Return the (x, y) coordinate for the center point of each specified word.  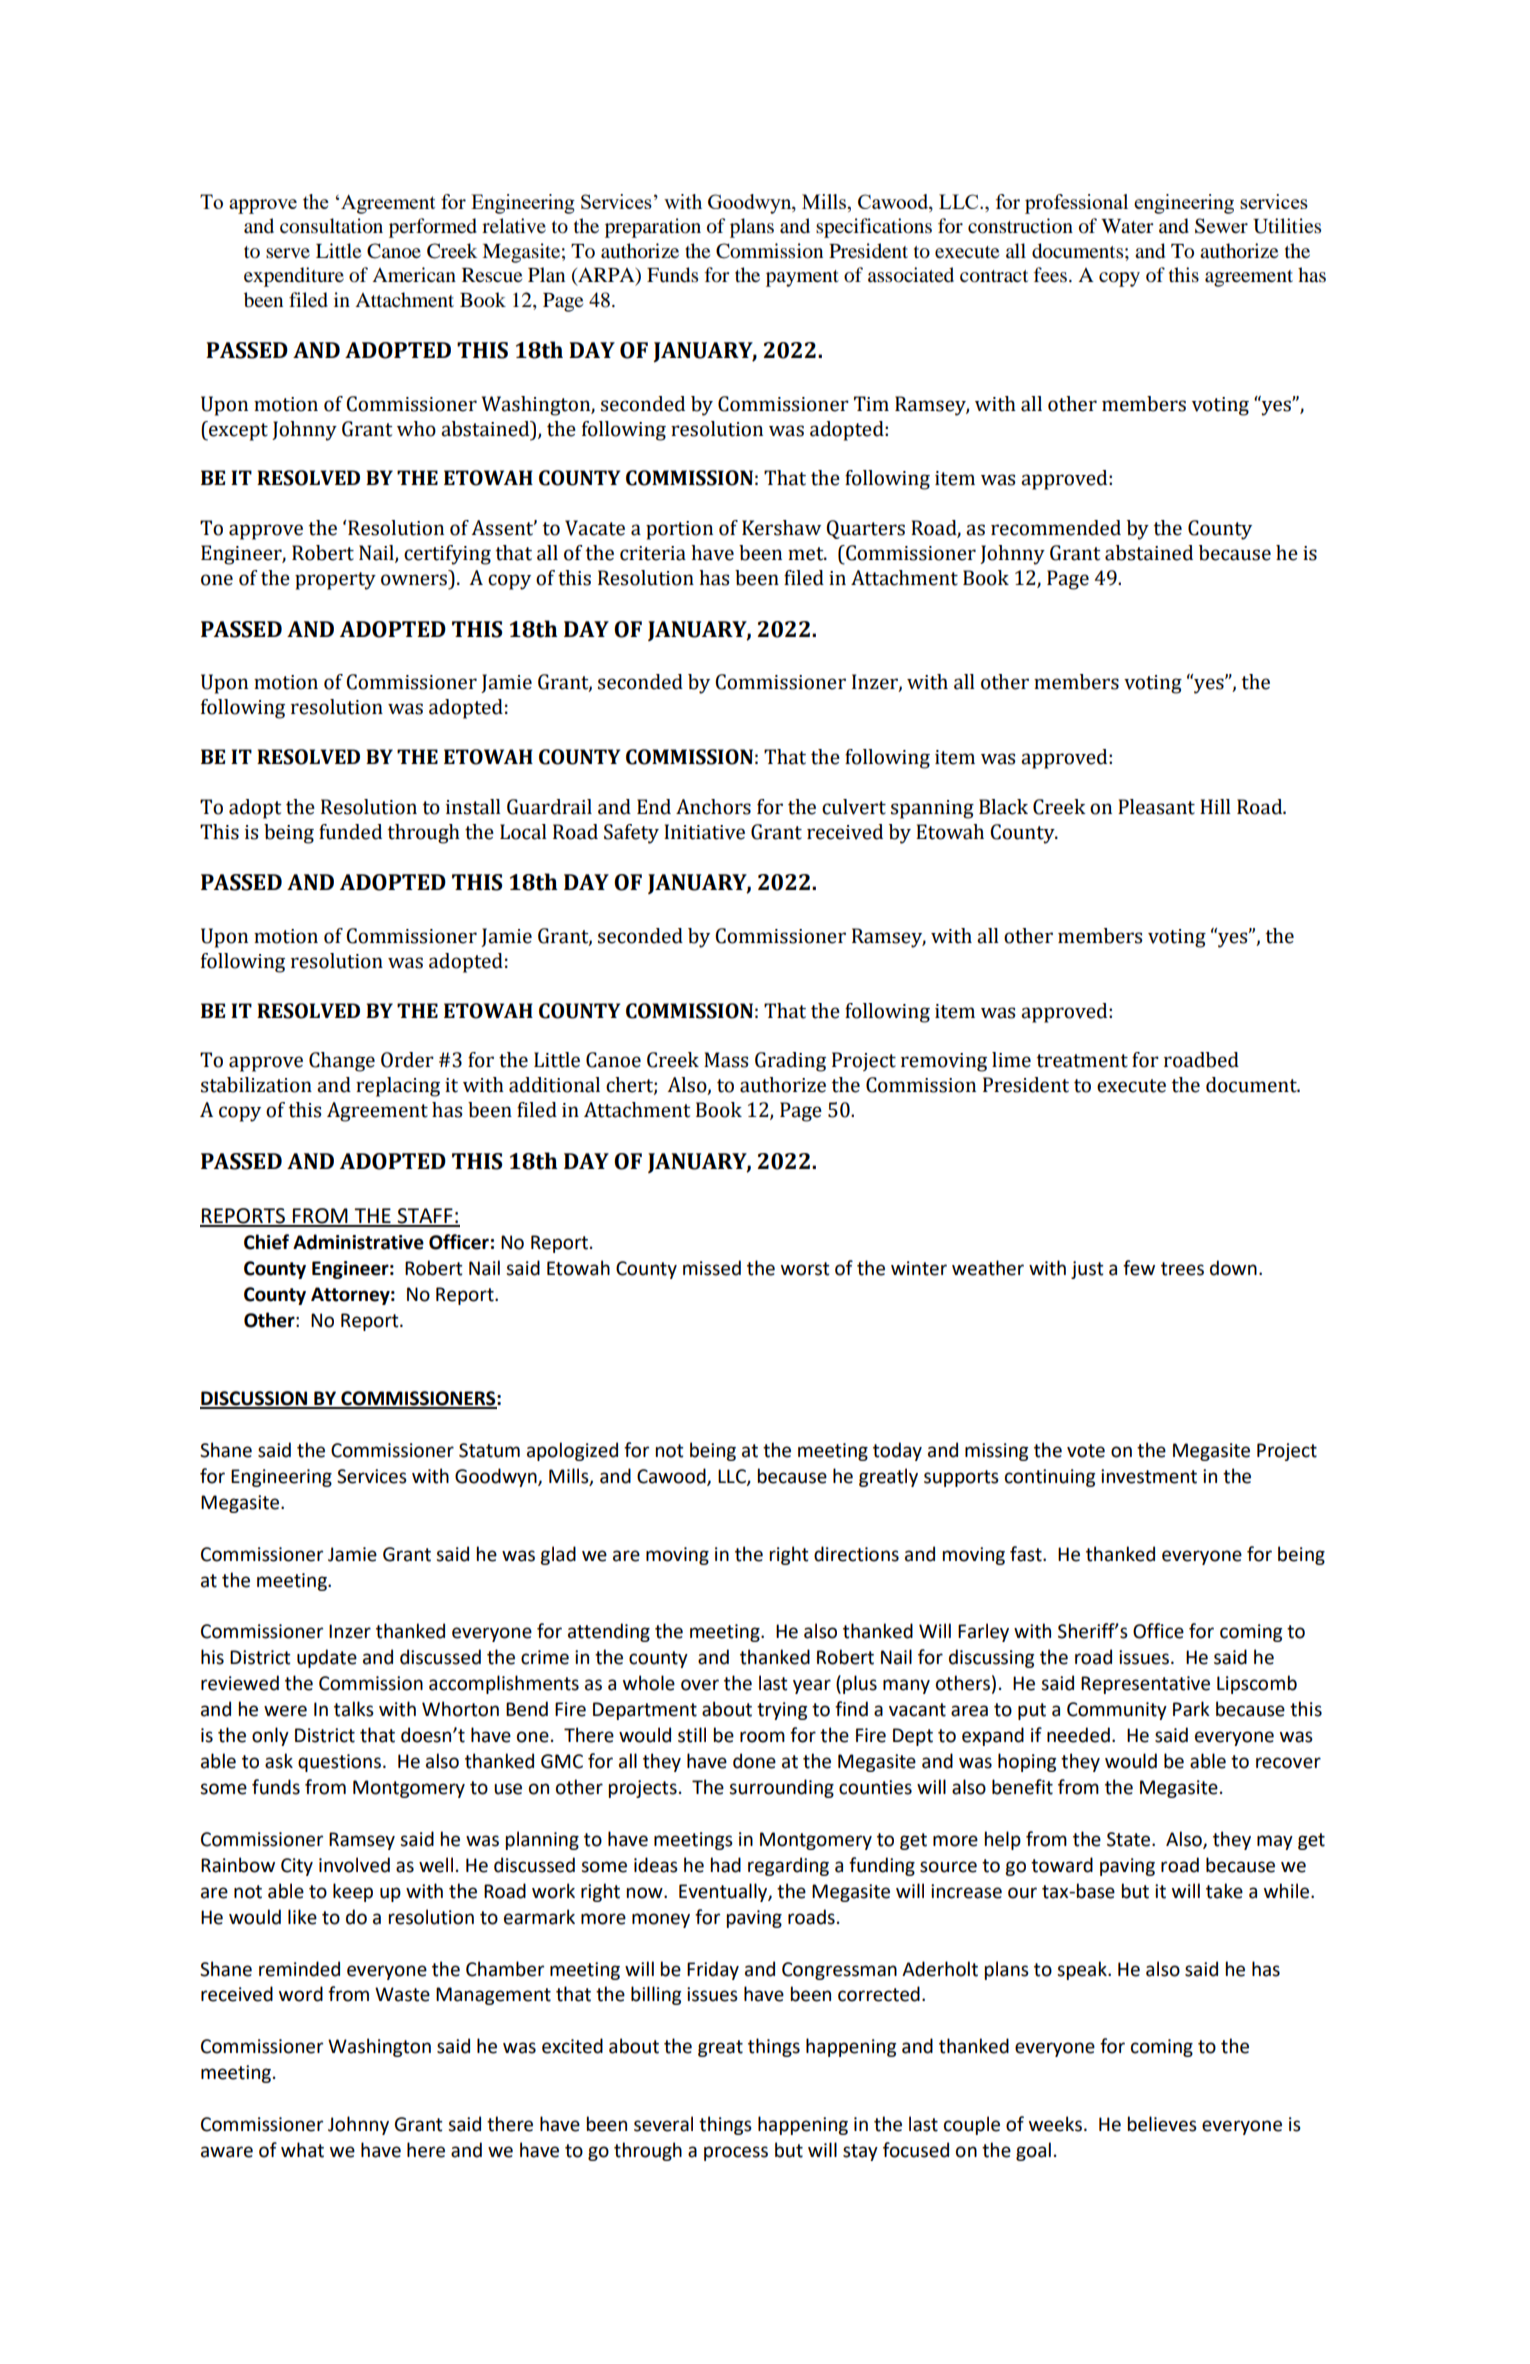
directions (856, 1554)
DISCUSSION (254, 1399)
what (302, 2150)
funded (350, 832)
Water (1127, 226)
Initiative (704, 832)
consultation (331, 226)
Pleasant (1156, 807)
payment (802, 278)
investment (1149, 1476)
